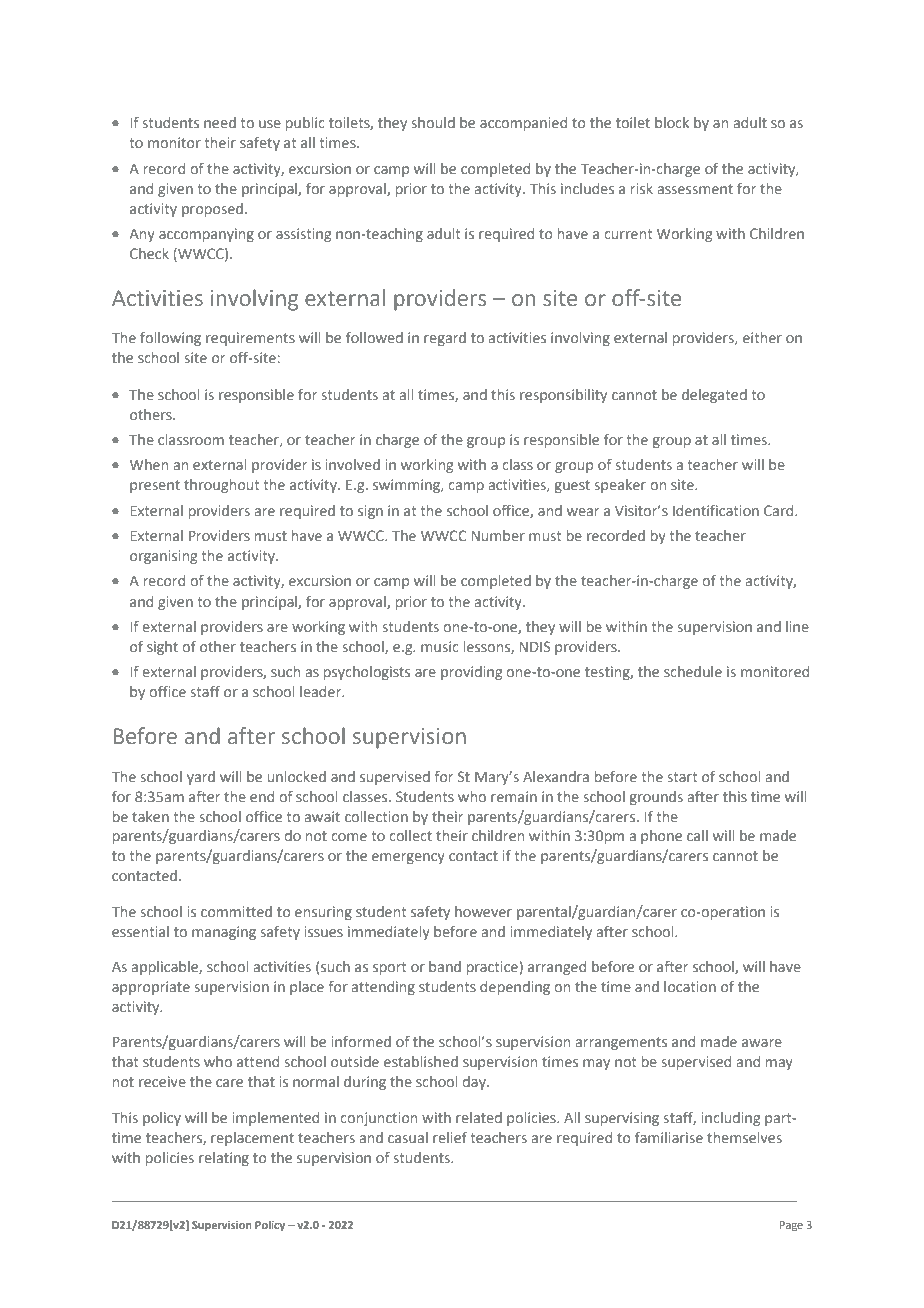  What do you see at coordinates (224, 1159) in the image?
I see `relating` at bounding box center [224, 1159].
